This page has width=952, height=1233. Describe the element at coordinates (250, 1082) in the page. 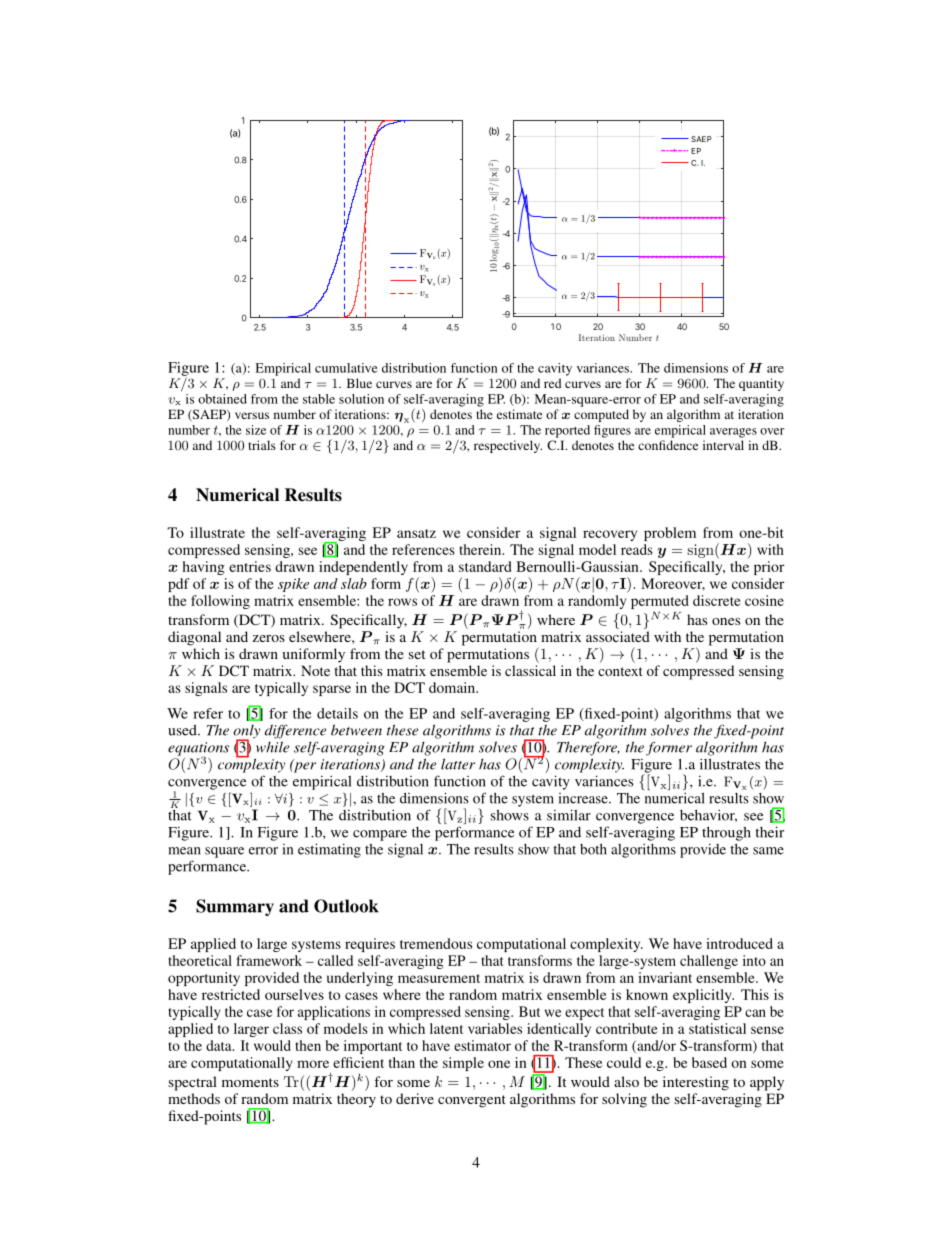

I see `moments` at that location.
